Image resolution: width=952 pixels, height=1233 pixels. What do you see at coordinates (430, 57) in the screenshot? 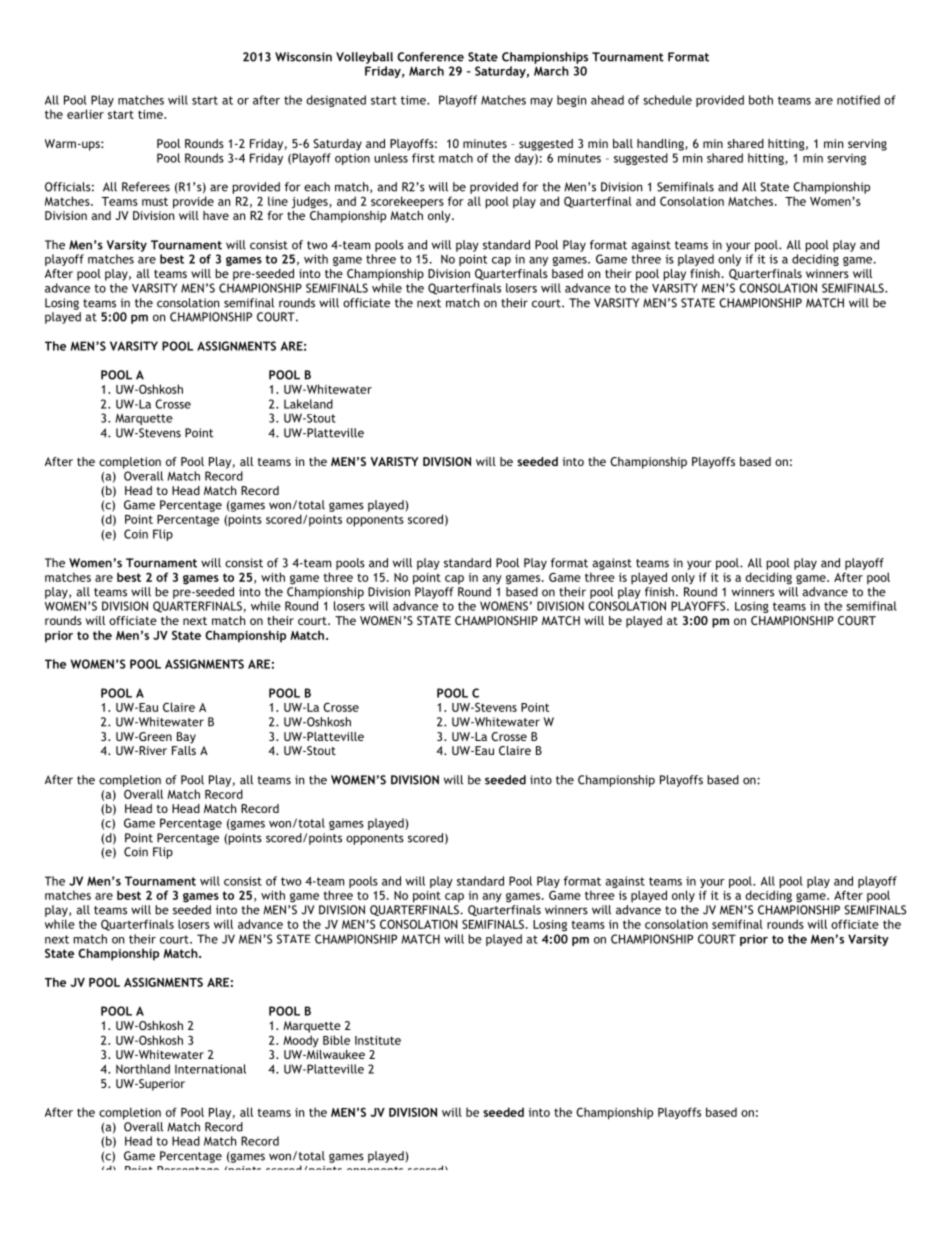
I see `Conference` at bounding box center [430, 57].
